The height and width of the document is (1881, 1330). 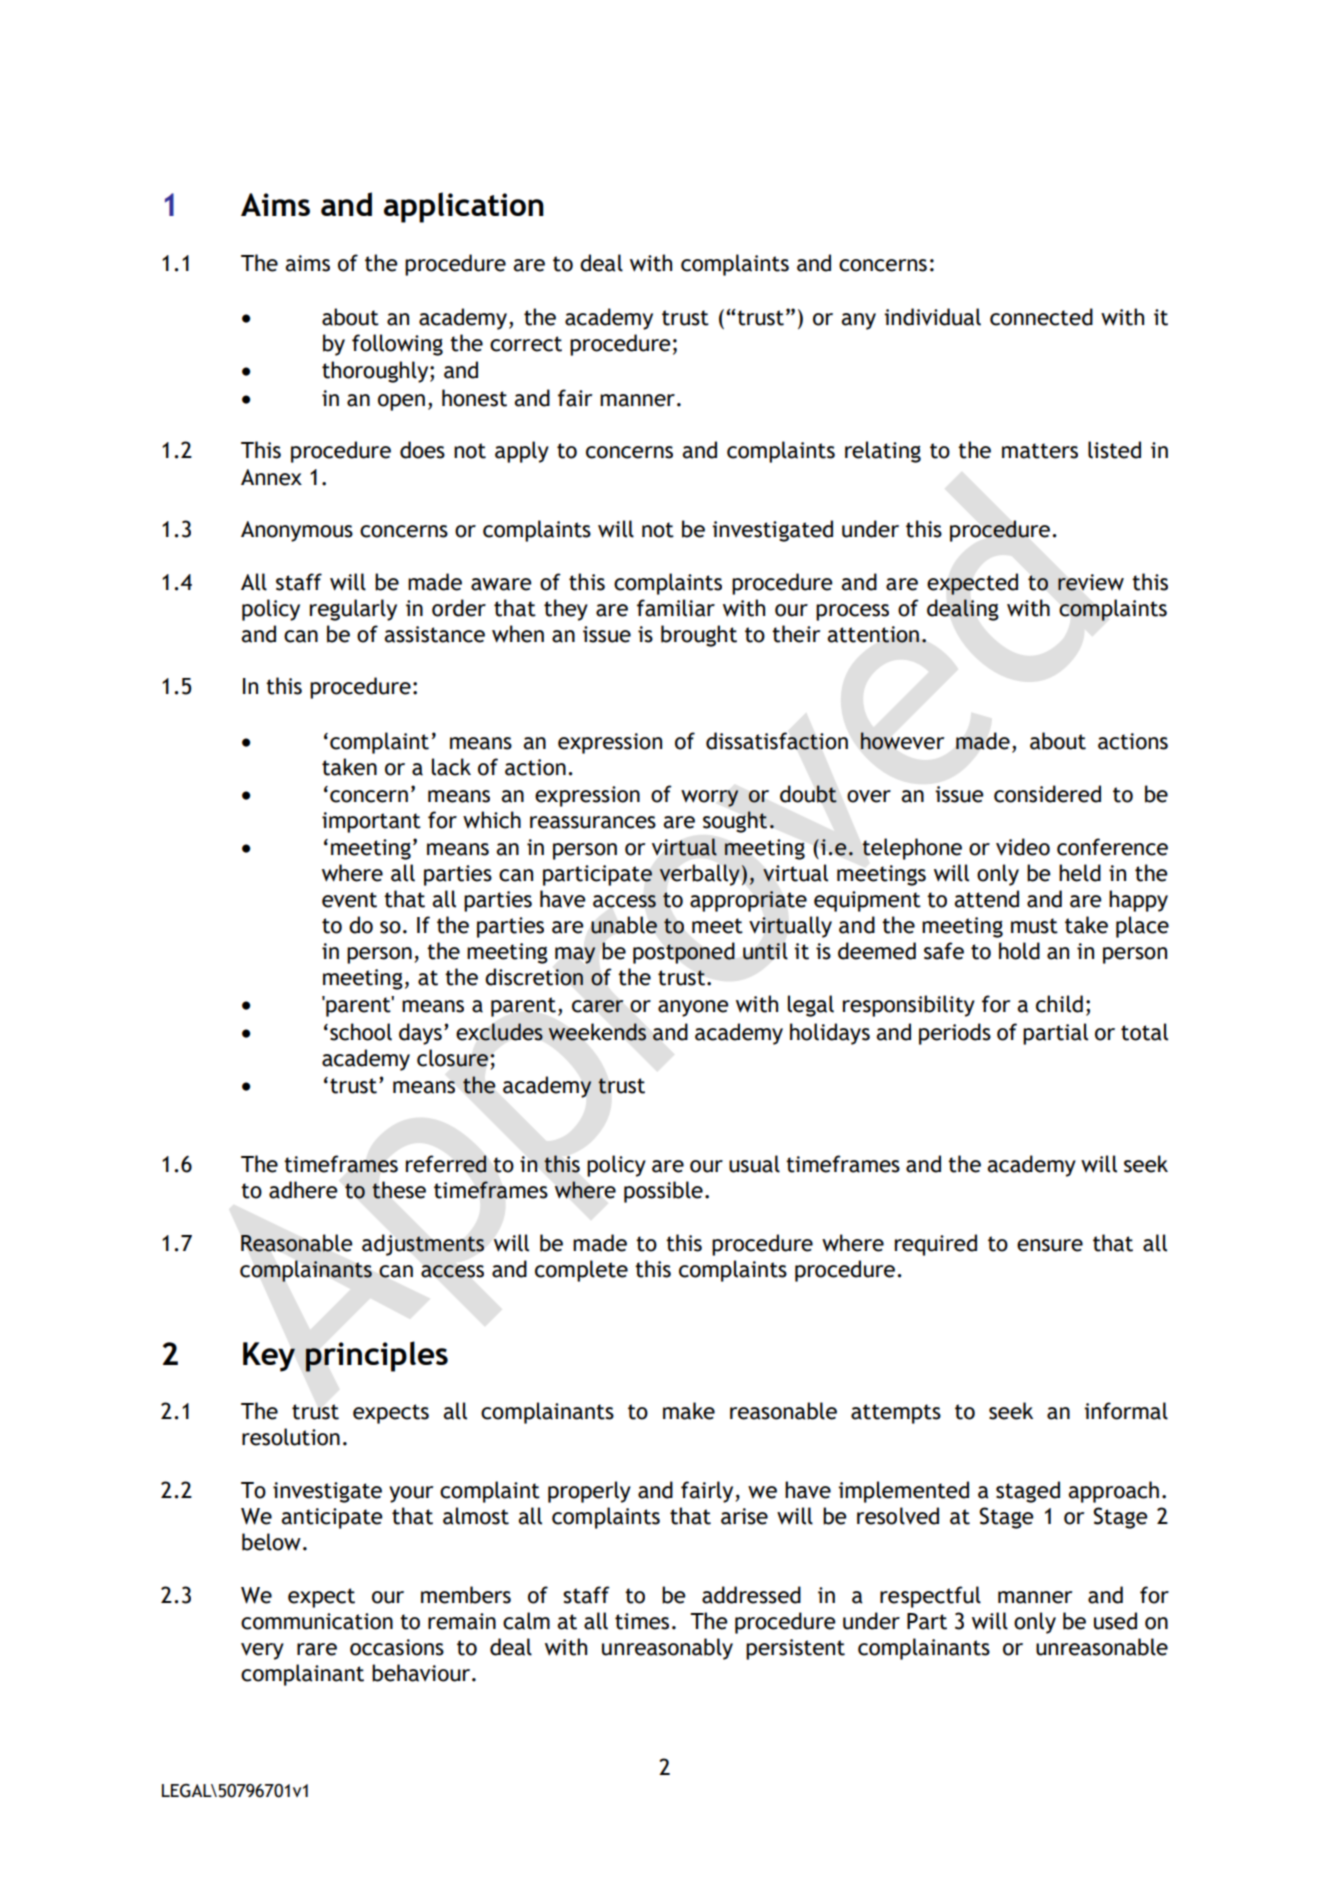 What do you see at coordinates (1041, 317) in the document?
I see `connected` at bounding box center [1041, 317].
